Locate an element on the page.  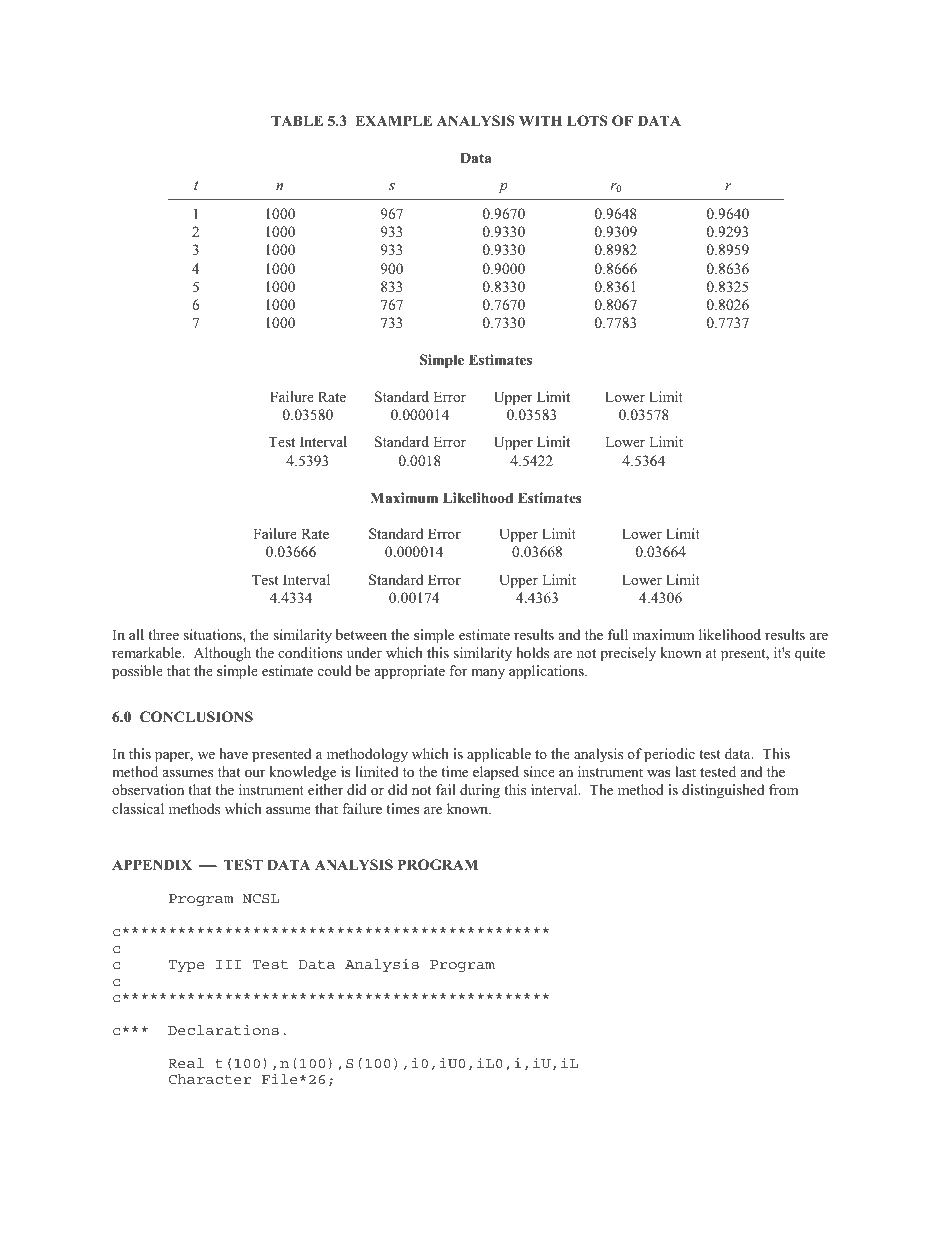
TABLE is located at coordinates (297, 120).
